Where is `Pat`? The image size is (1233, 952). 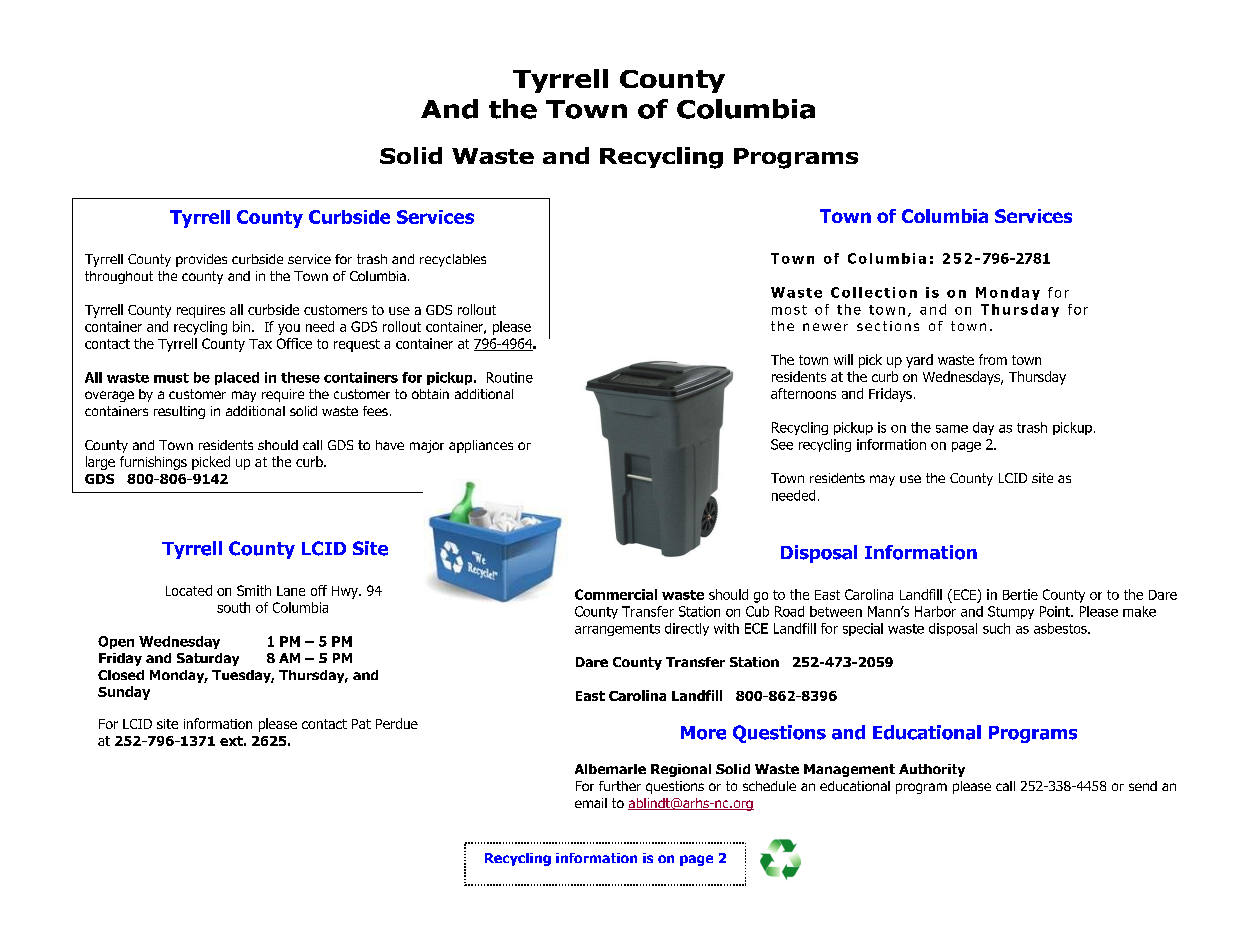 Pat is located at coordinates (361, 724).
